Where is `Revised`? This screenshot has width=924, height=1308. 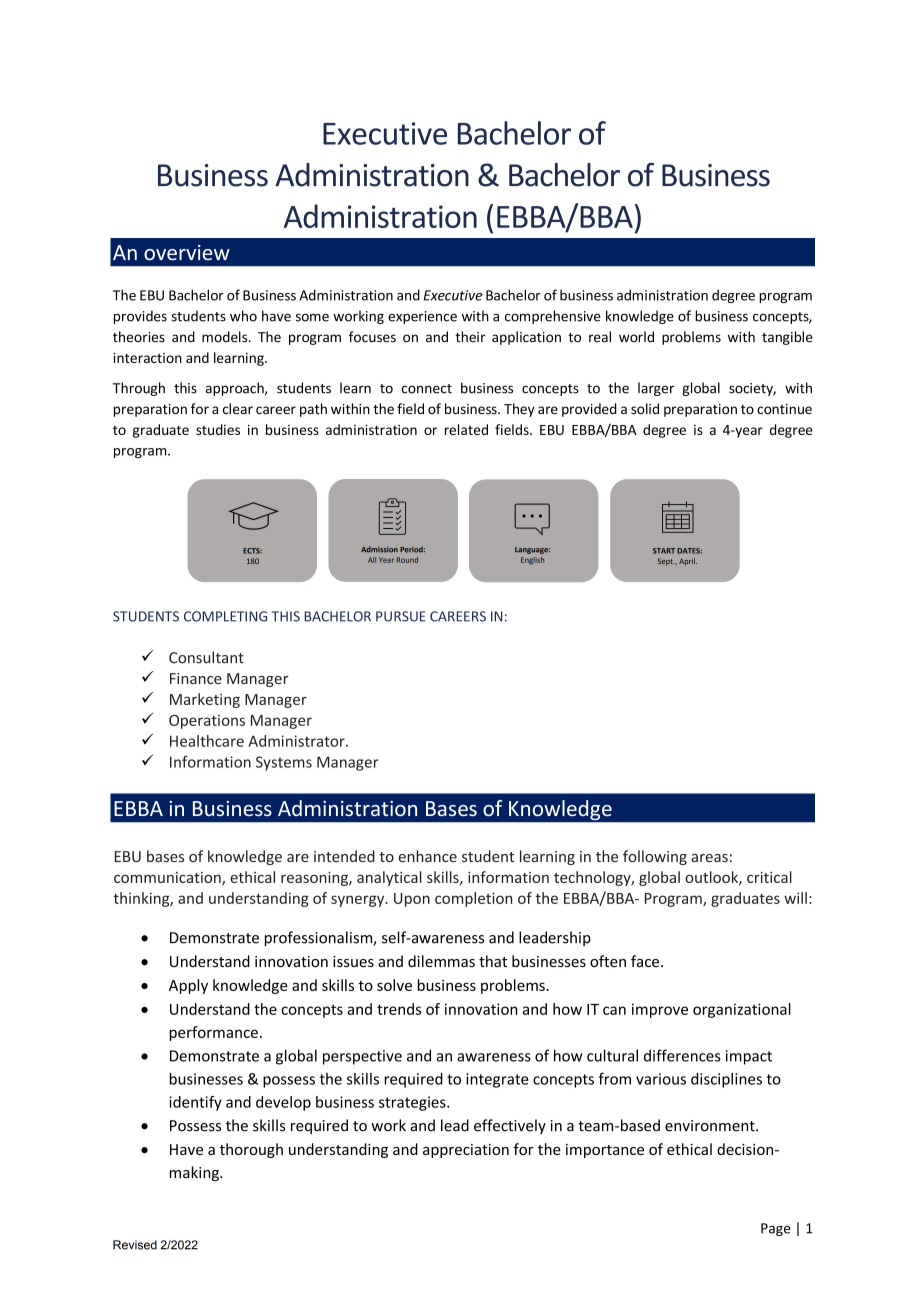
Revised is located at coordinates (135, 1245).
